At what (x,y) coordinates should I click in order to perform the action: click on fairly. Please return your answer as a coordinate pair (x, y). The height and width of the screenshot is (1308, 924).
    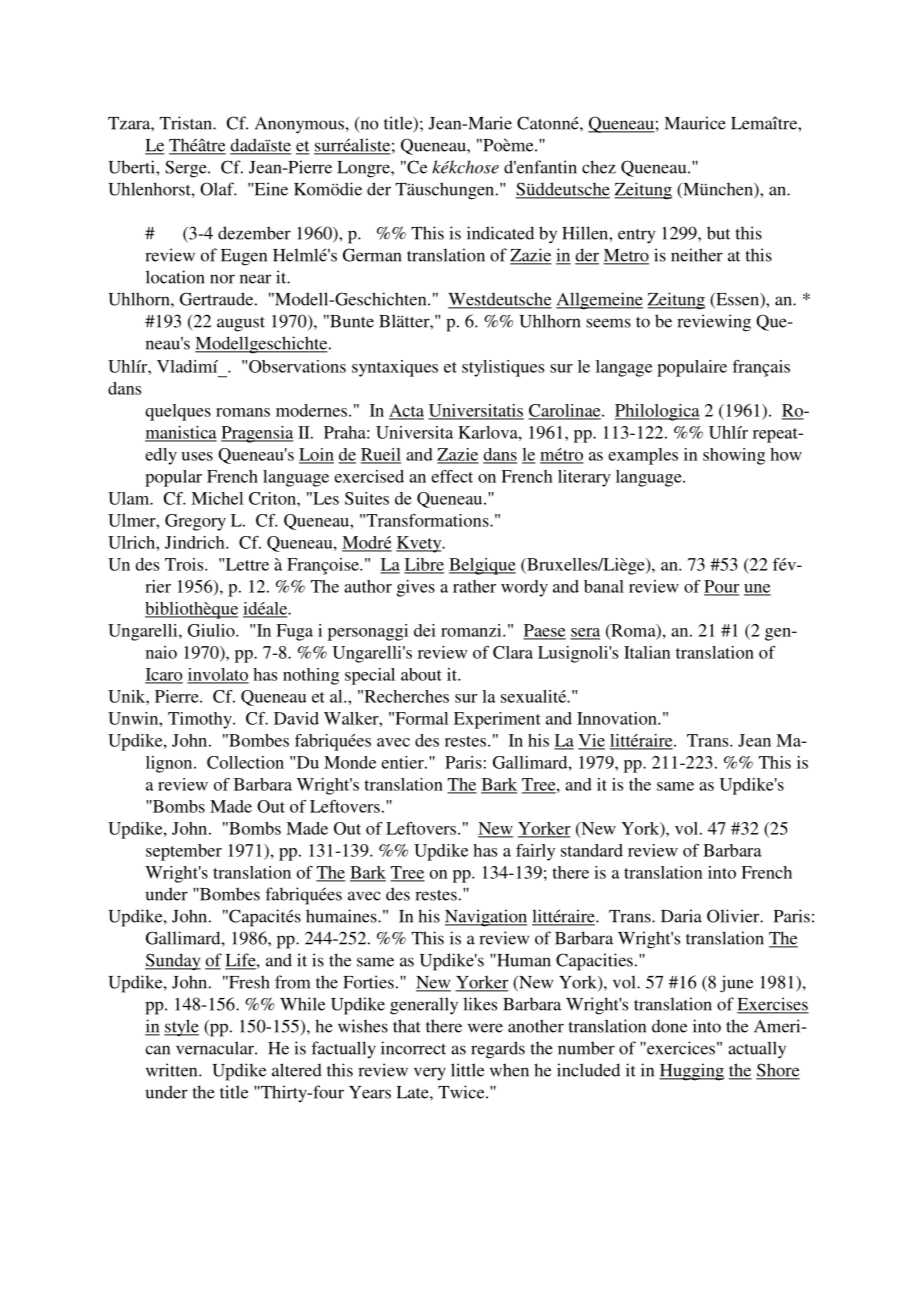
    Looking at the image, I should click on (535, 852).
